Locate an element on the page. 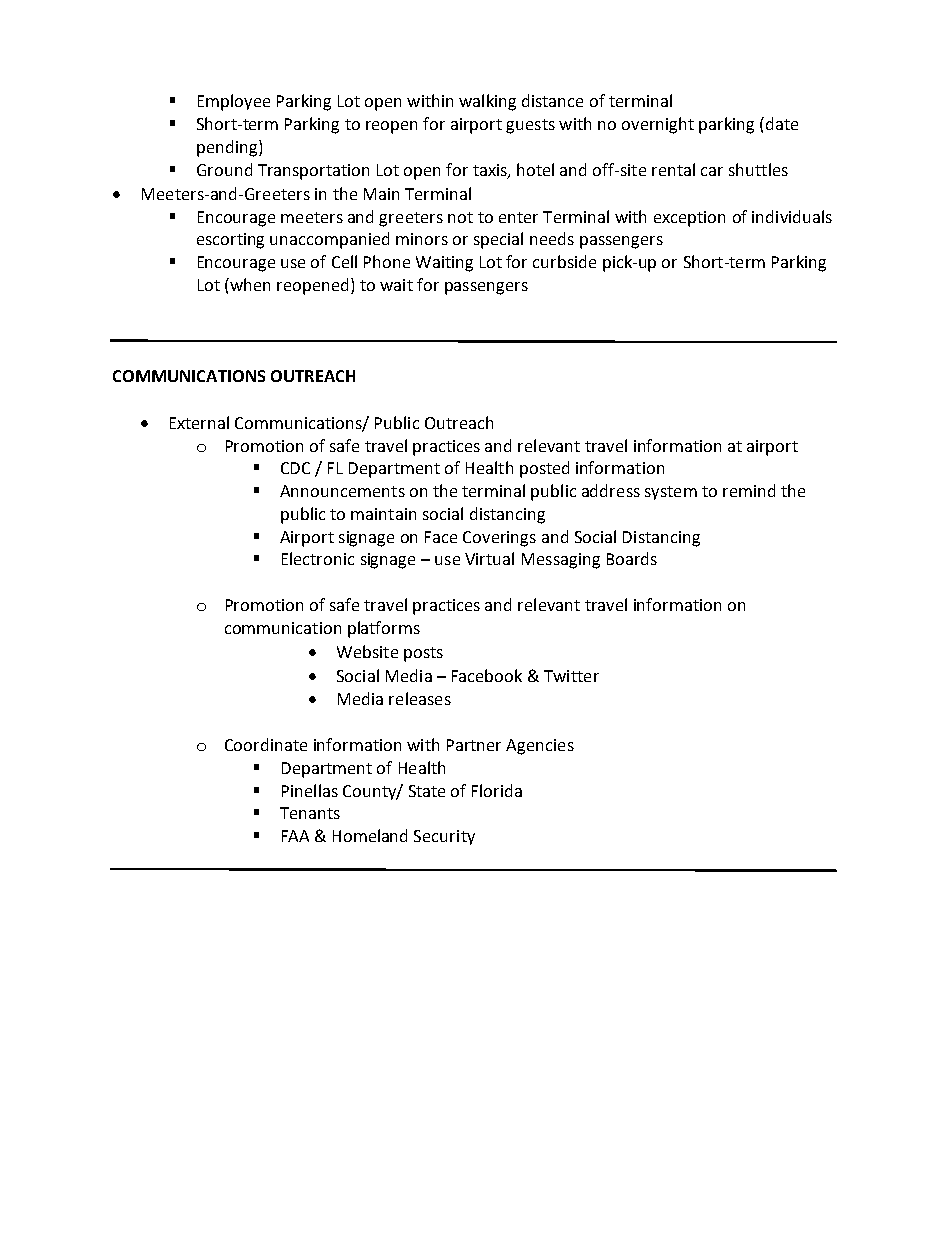 The width and height of the image is (952, 1233). when is located at coordinates (249, 284).
